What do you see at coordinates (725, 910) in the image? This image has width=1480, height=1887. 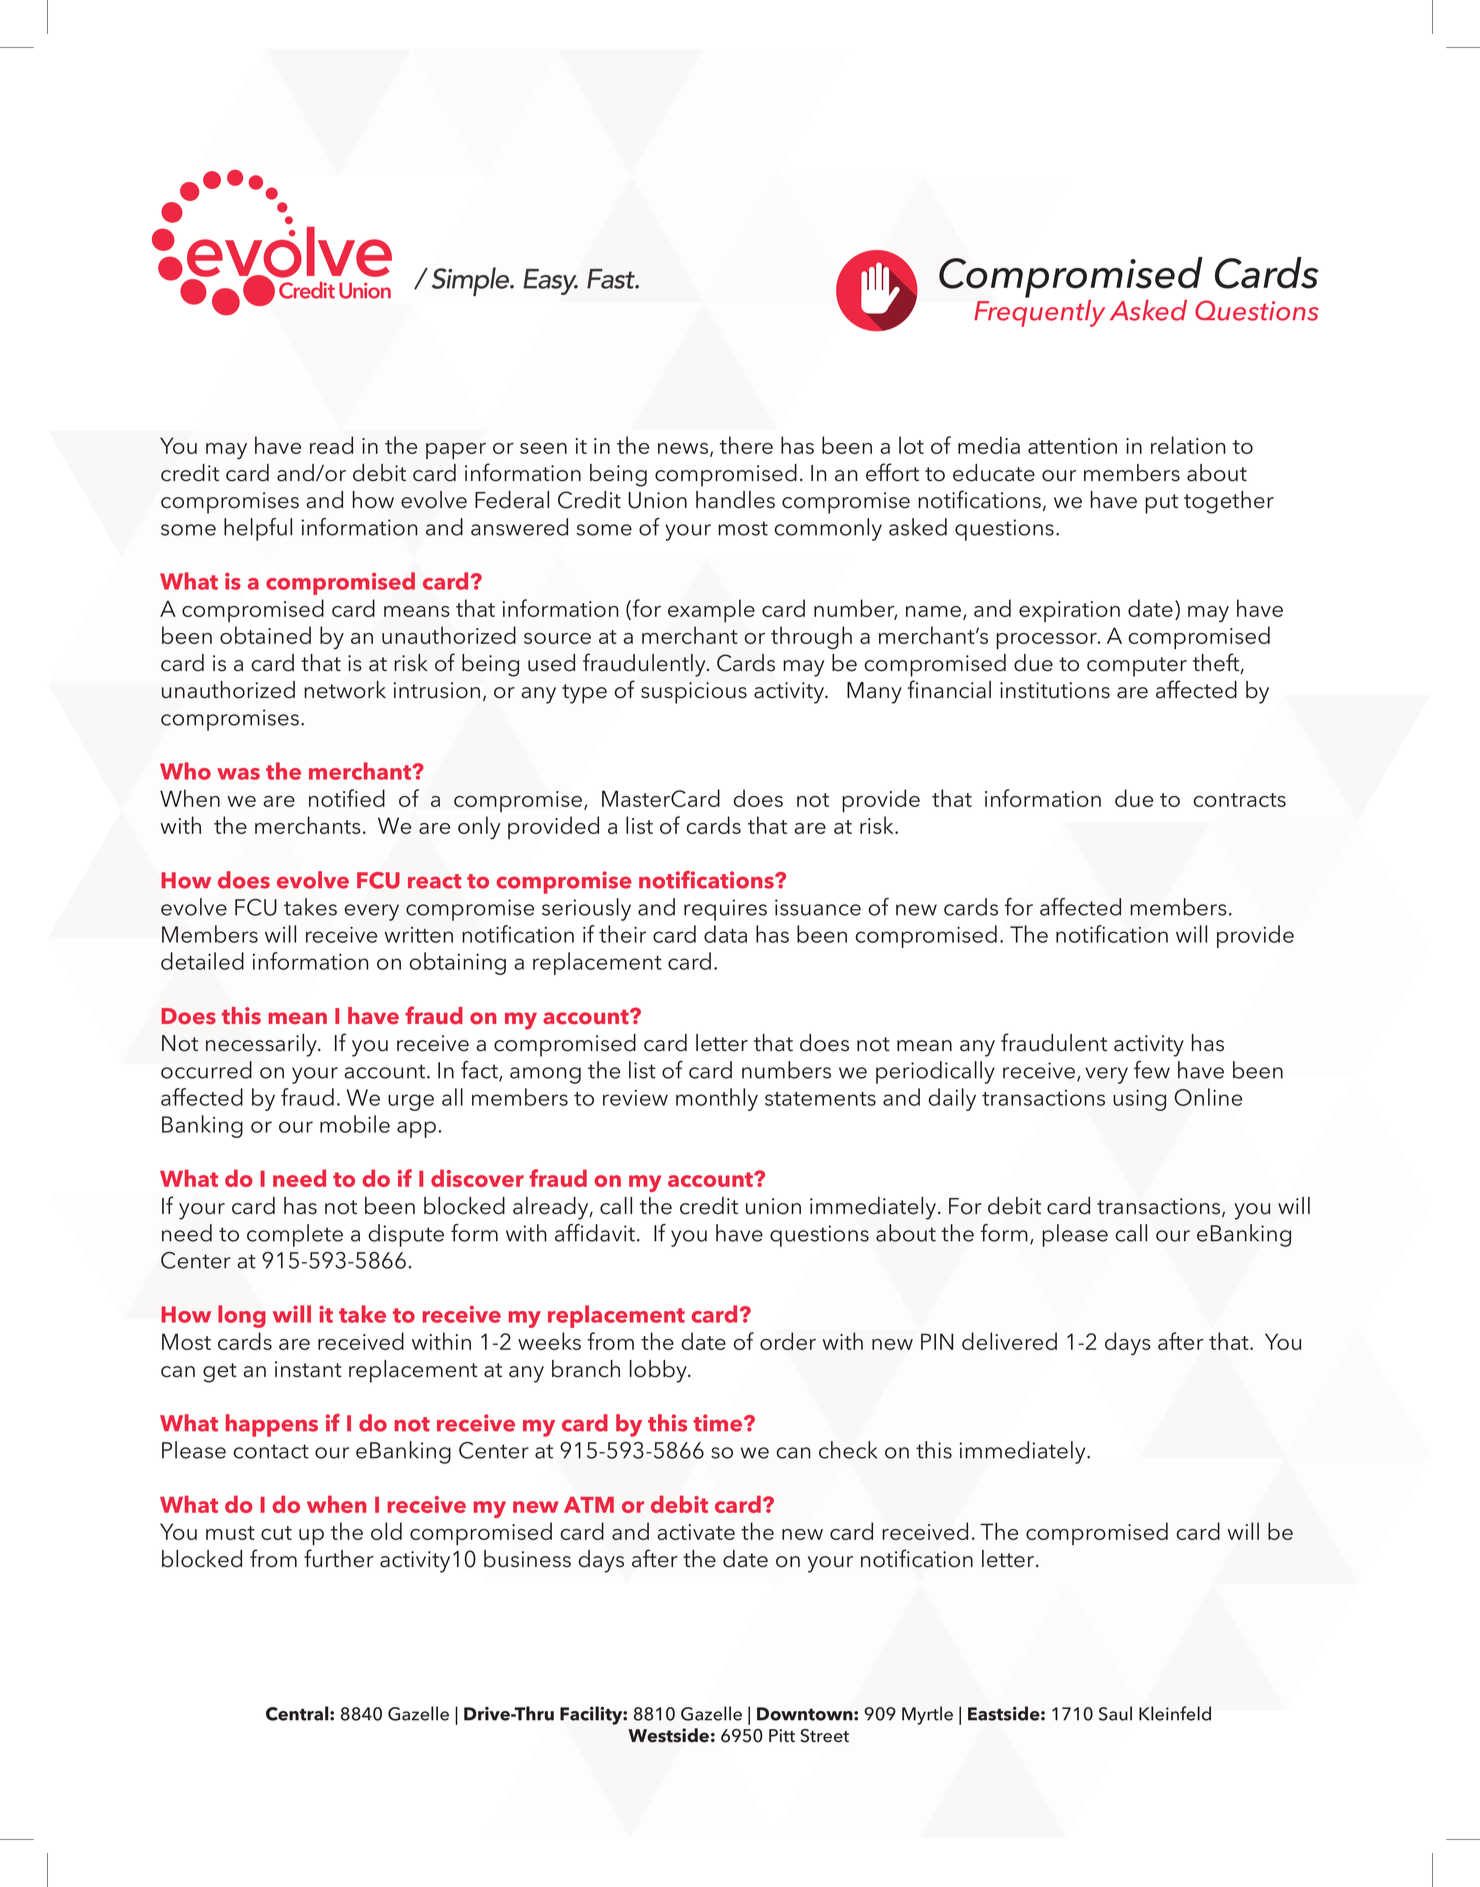 I see `requires` at bounding box center [725, 910].
